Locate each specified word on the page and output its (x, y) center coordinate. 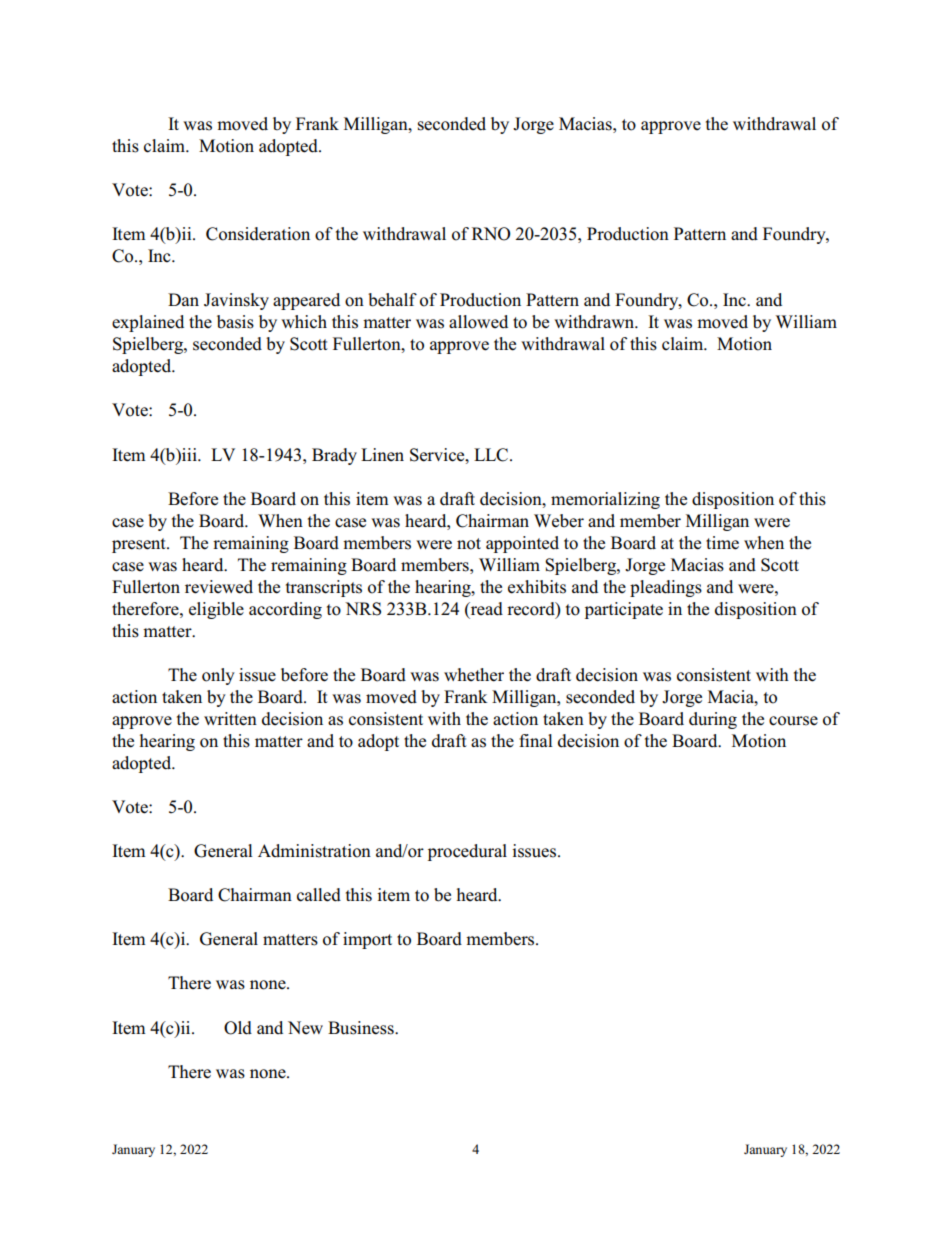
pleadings (666, 588)
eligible (216, 610)
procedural (467, 852)
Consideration (258, 234)
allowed (478, 322)
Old (238, 1028)
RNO (491, 234)
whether (474, 675)
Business (362, 1028)
